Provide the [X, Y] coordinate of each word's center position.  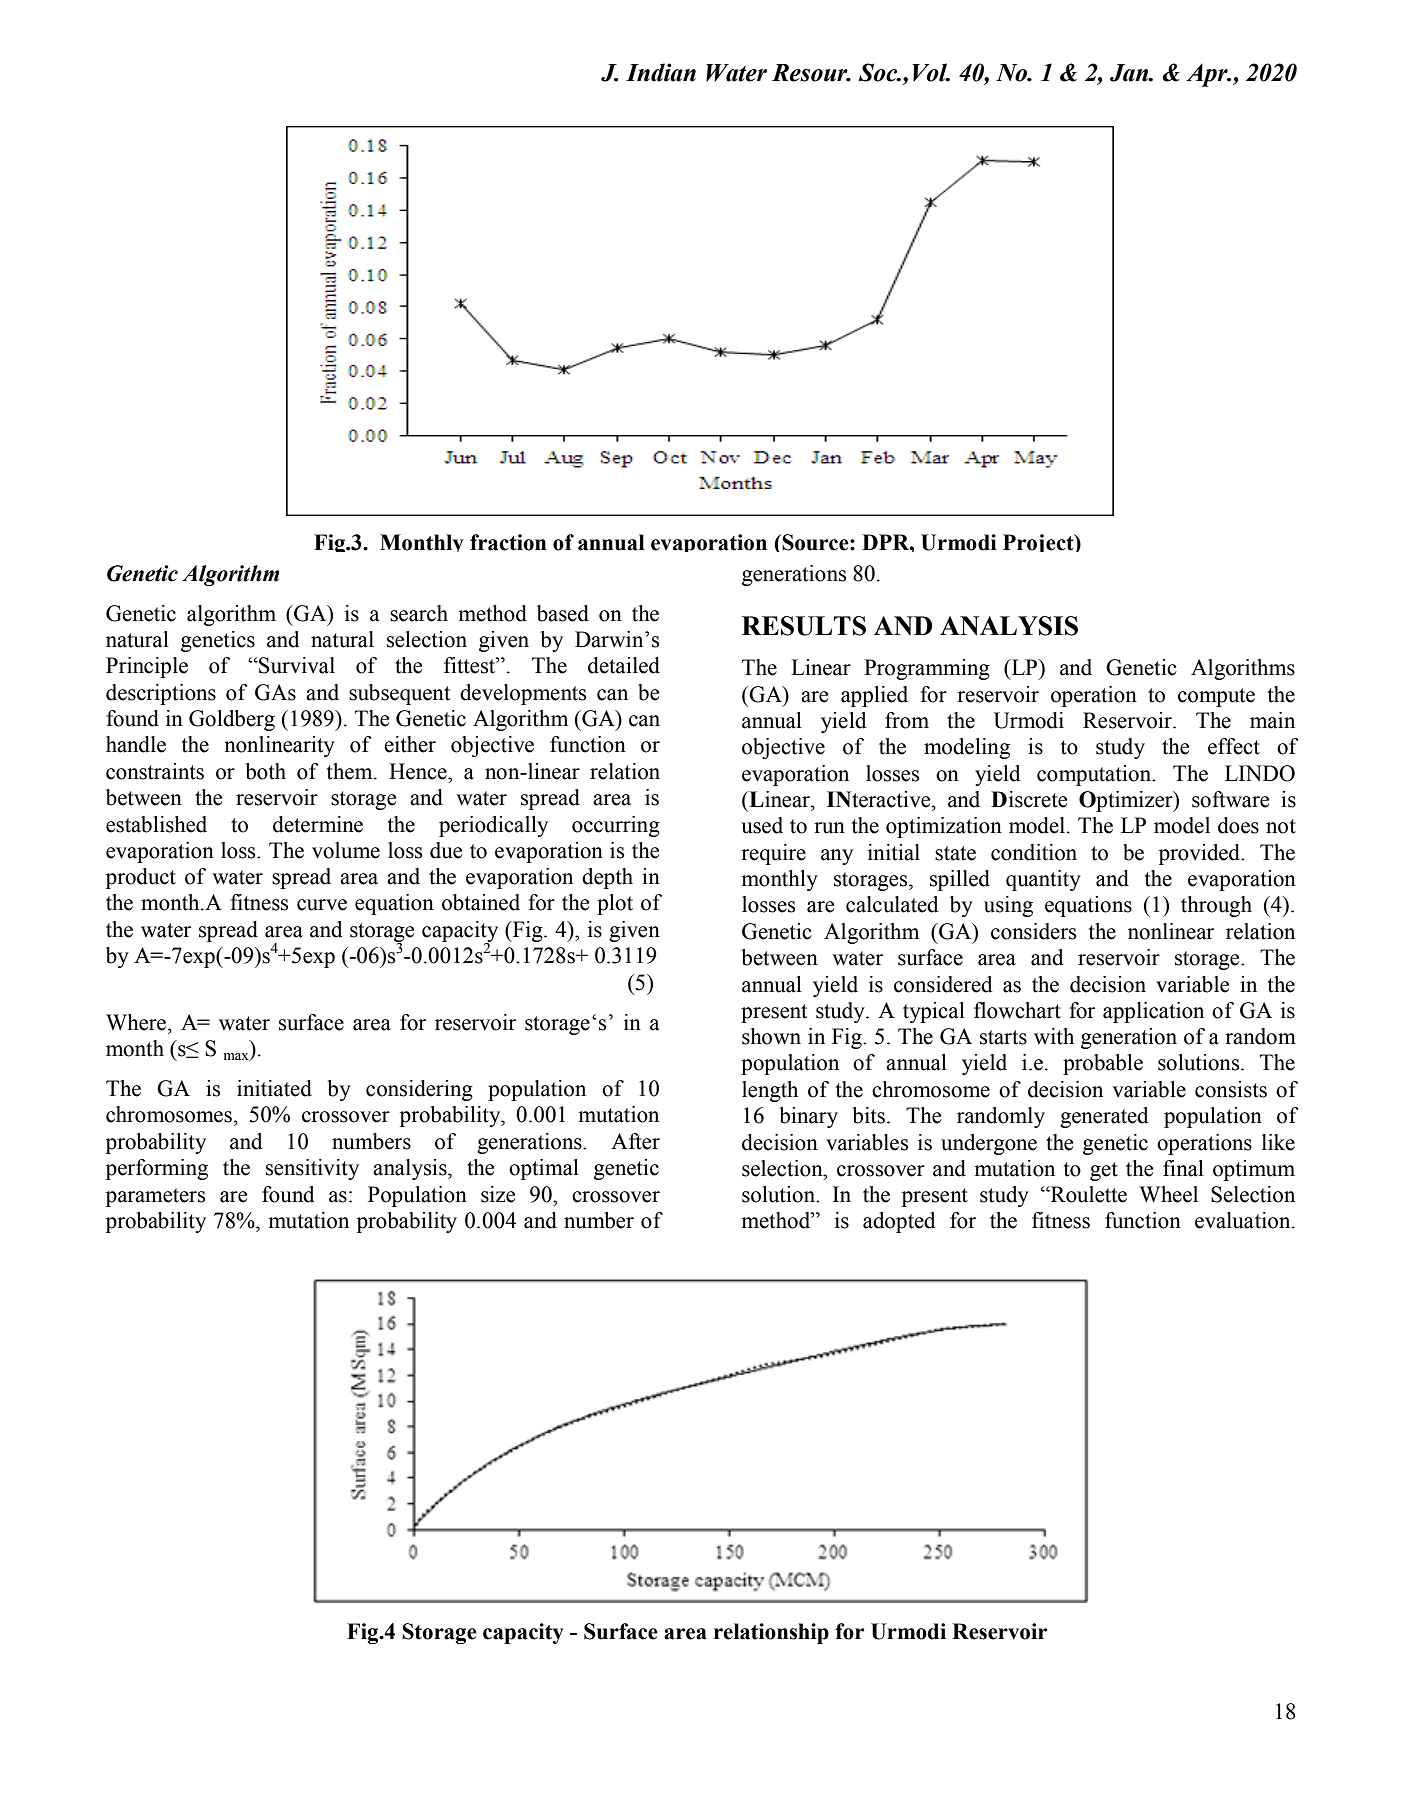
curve [322, 905]
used [762, 825]
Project [1039, 543]
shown [771, 1036]
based [563, 613]
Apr [1208, 75]
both [265, 771]
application [1153, 1012]
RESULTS [804, 626]
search [419, 613]
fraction [508, 542]
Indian [661, 72]
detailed [624, 665]
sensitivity [312, 1169]
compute [1216, 697]
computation [1095, 775]
